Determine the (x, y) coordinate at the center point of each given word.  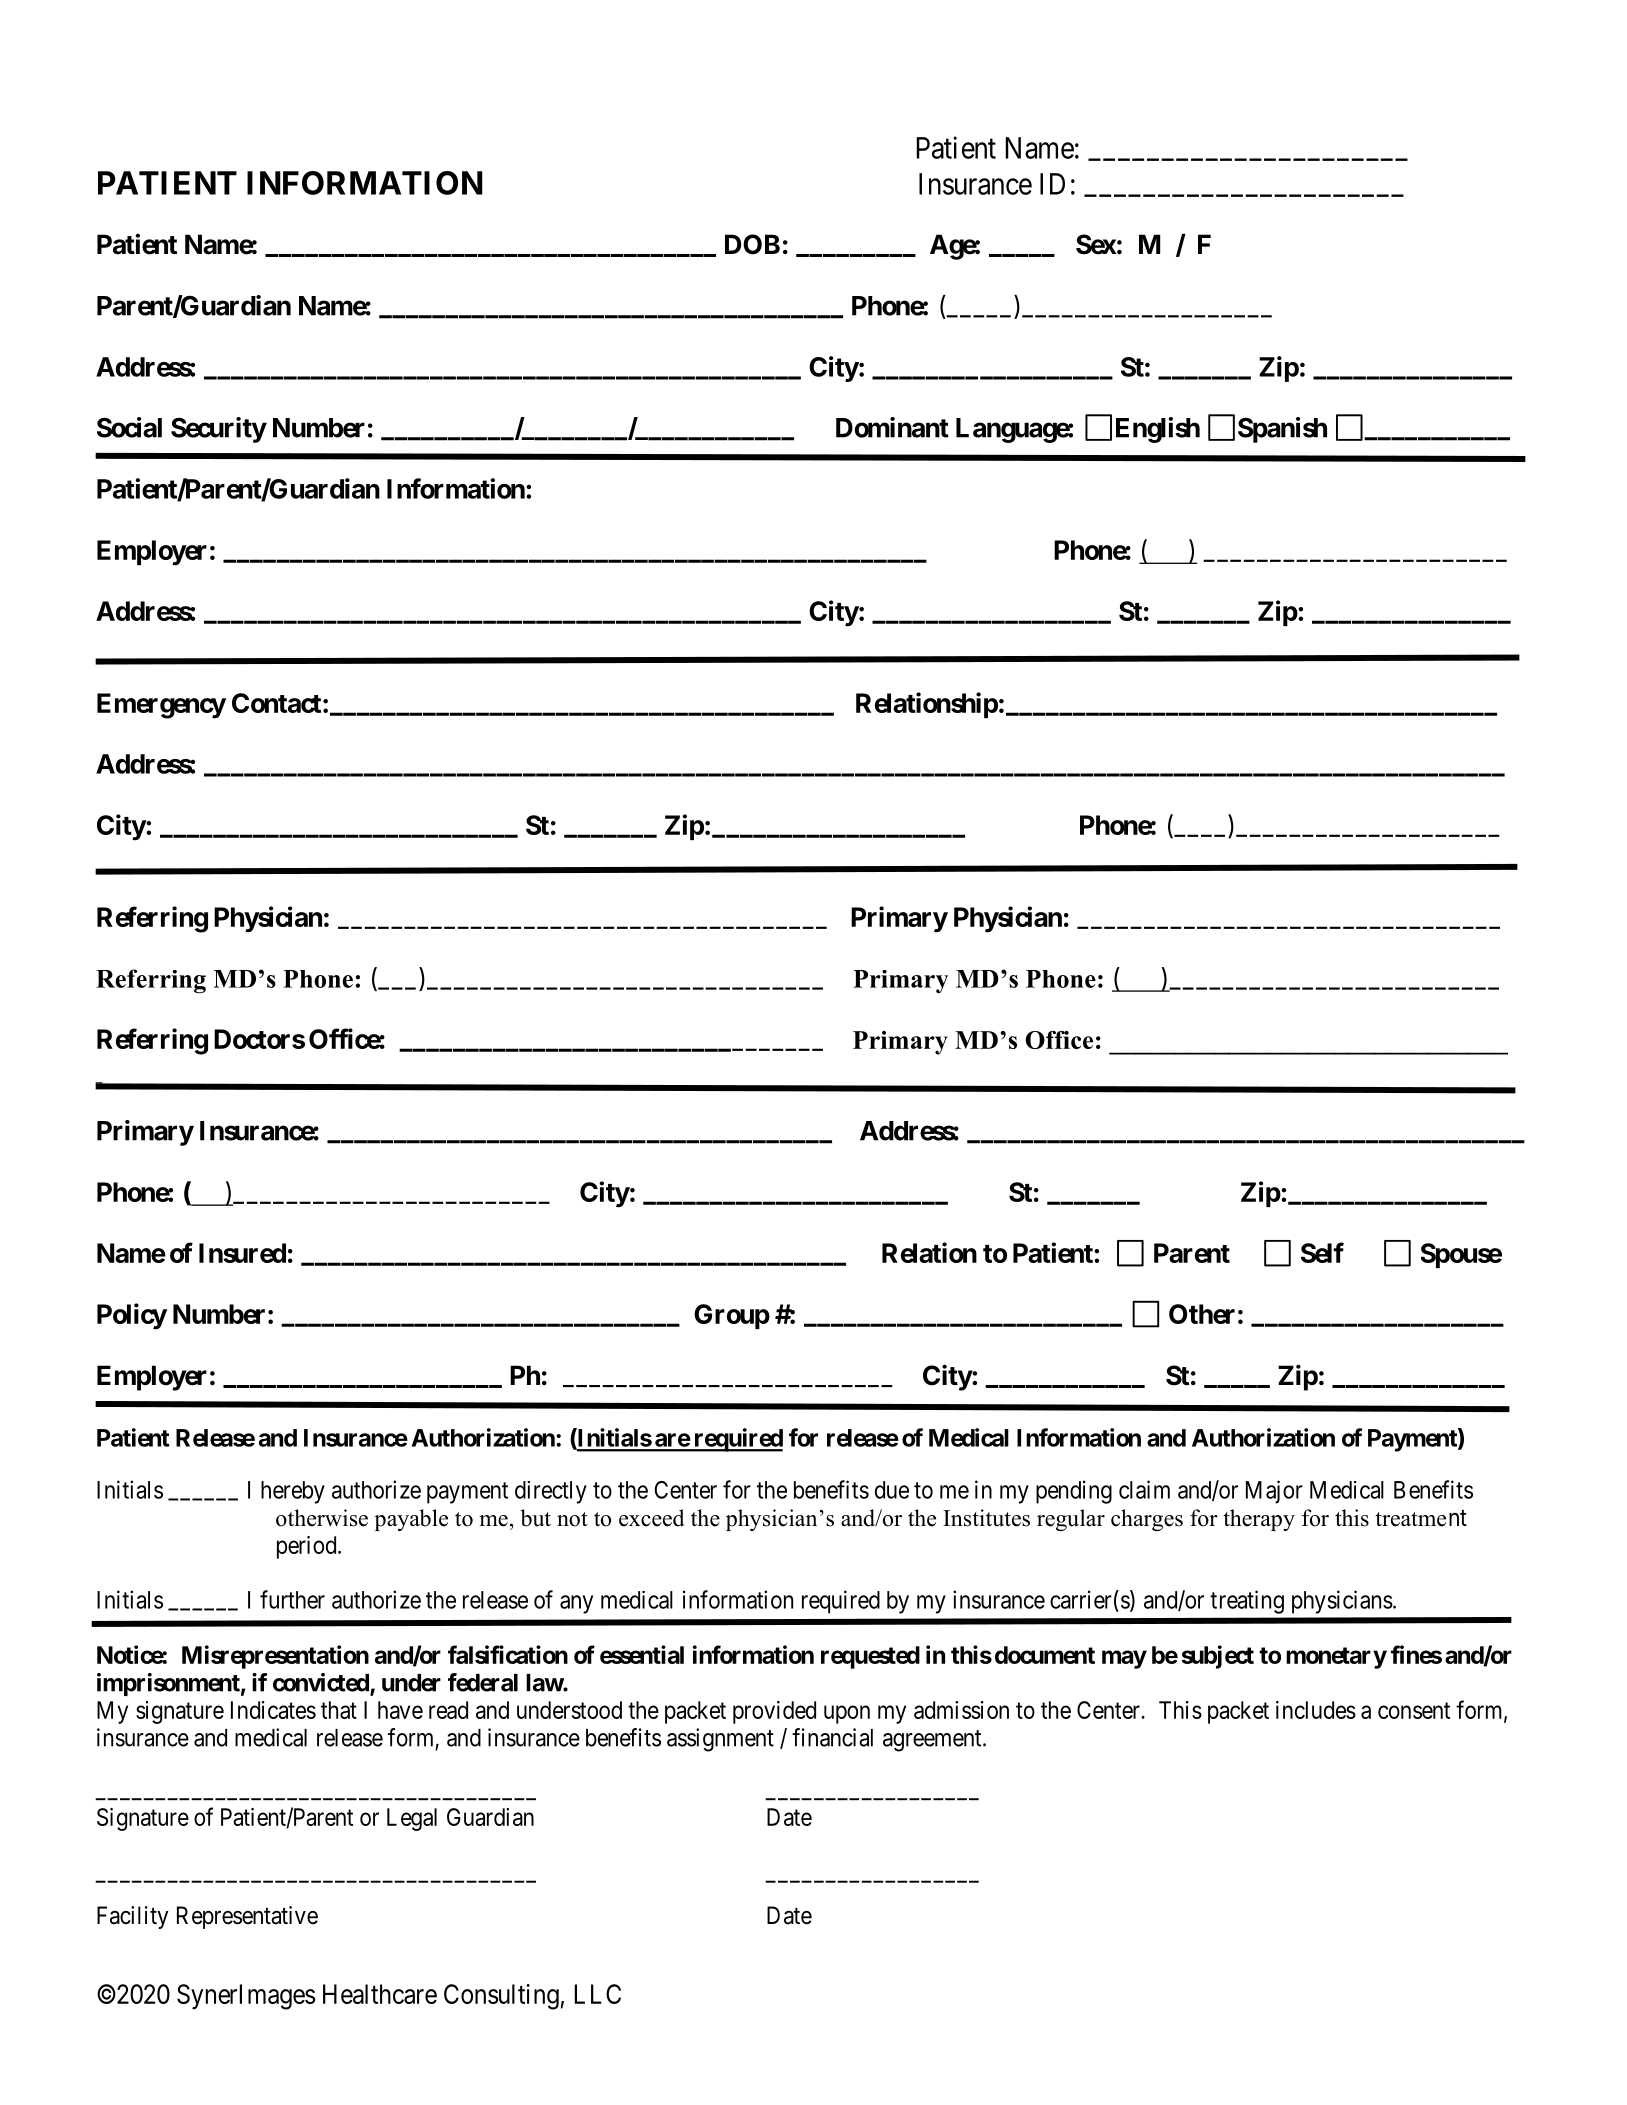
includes (1316, 1710)
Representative (247, 1917)
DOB (752, 244)
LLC (598, 1994)
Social (129, 427)
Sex (1096, 244)
